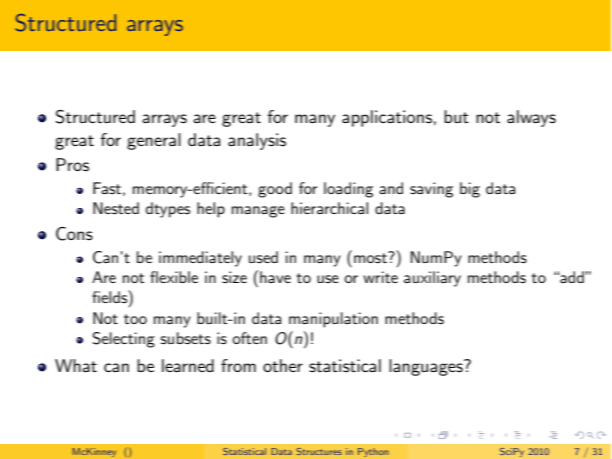 This document has height=459, width=612. Describe the element at coordinates (470, 190) in the document. I see `big` at that location.
